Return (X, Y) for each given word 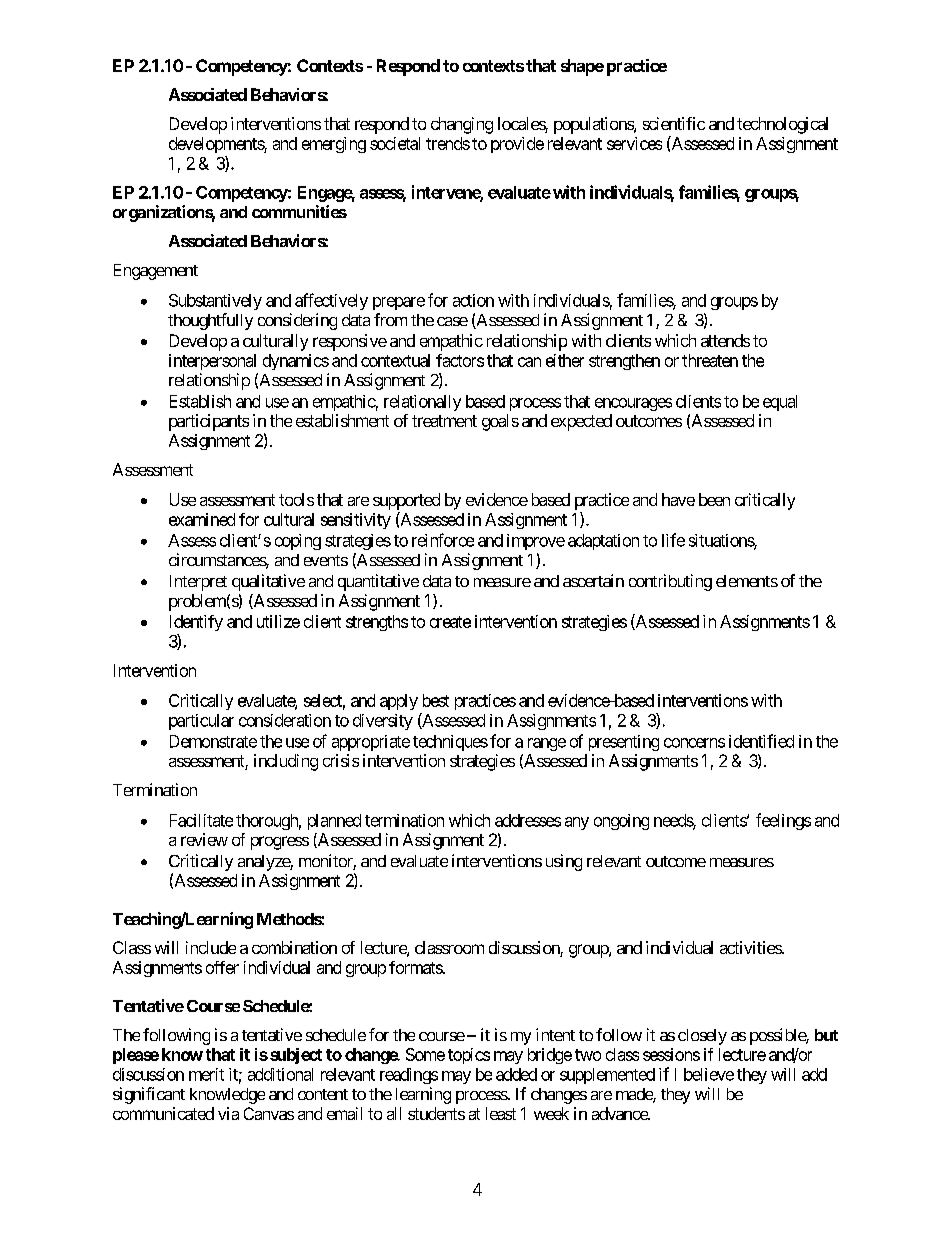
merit (206, 1074)
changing (462, 125)
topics (469, 1056)
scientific (674, 123)
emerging (334, 145)
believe (709, 1074)
